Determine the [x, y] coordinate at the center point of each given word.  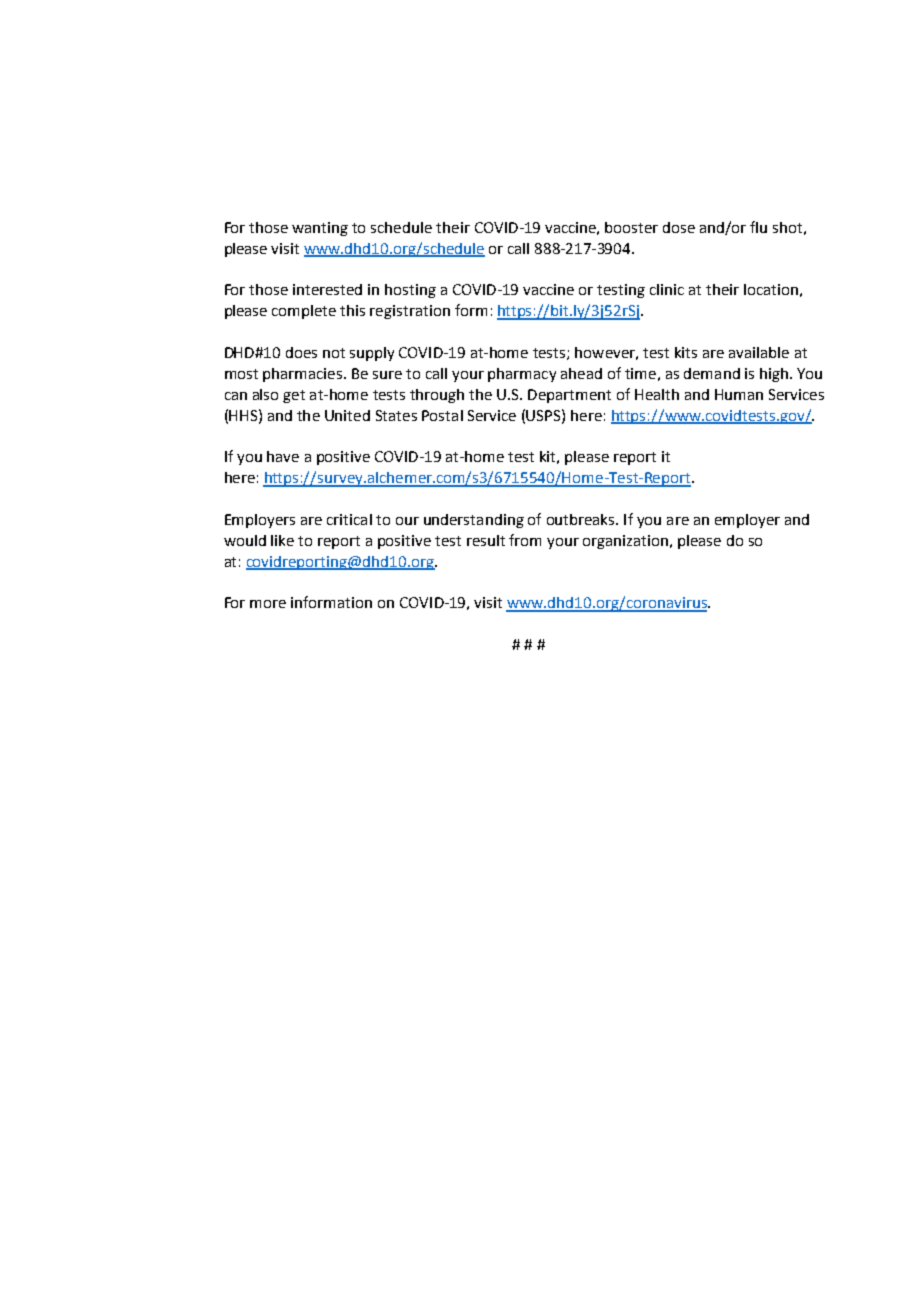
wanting [320, 229]
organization [625, 542]
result [486, 540]
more [268, 604]
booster [631, 227]
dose [679, 227]
